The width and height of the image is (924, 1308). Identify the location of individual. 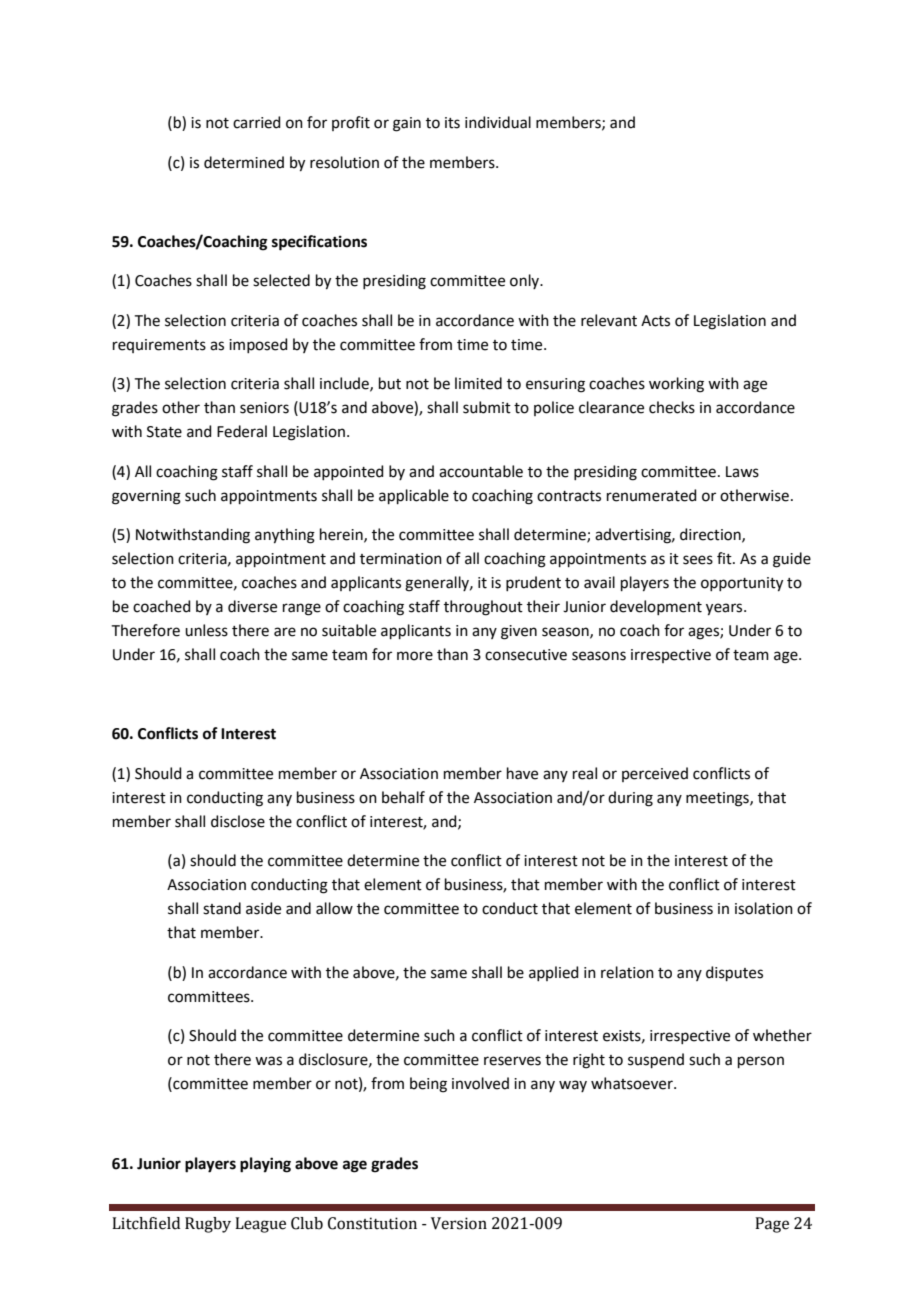
(498, 122).
